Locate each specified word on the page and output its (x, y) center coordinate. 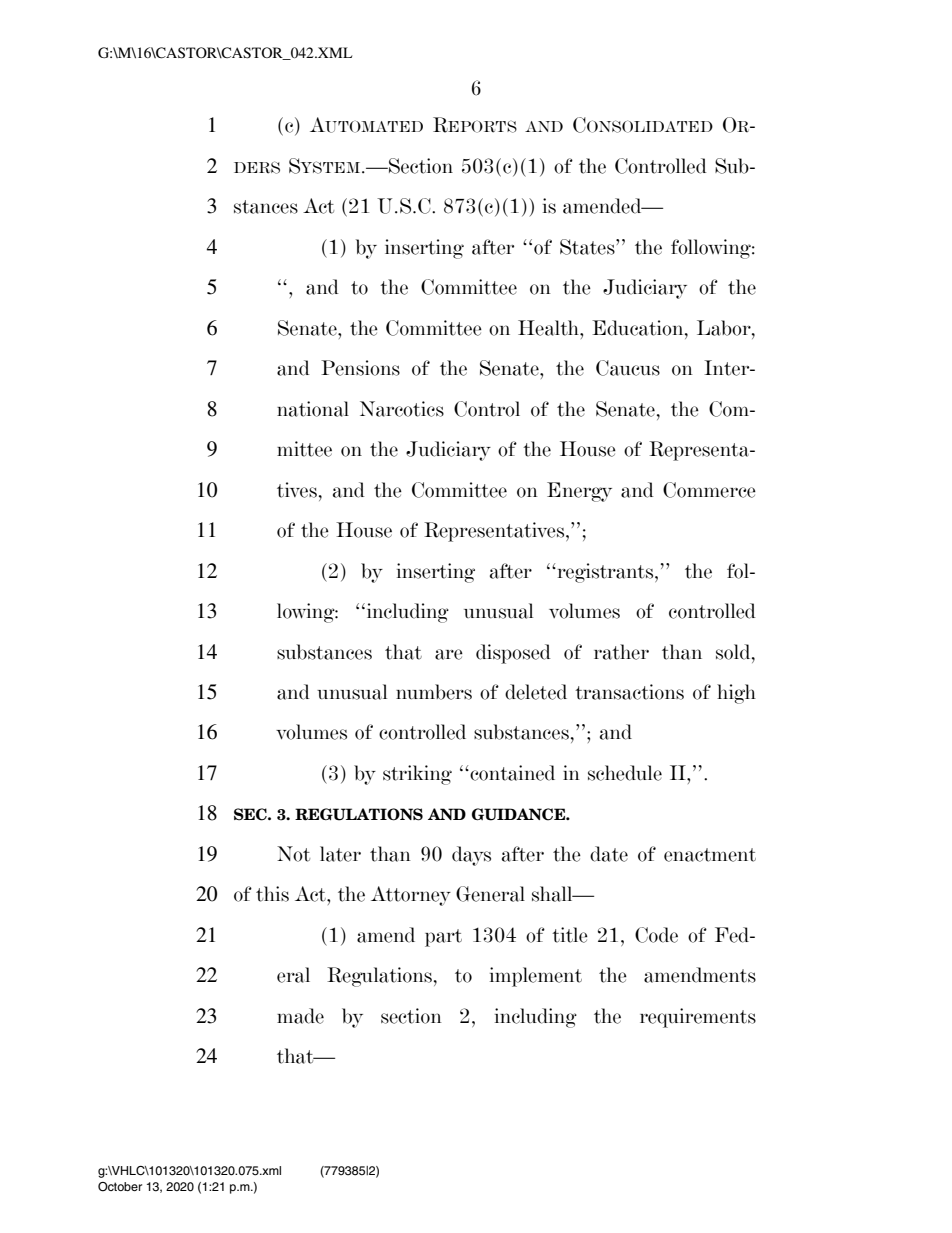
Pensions (360, 368)
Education (639, 328)
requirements (698, 1018)
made (300, 1016)
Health (549, 328)
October (120, 1187)
